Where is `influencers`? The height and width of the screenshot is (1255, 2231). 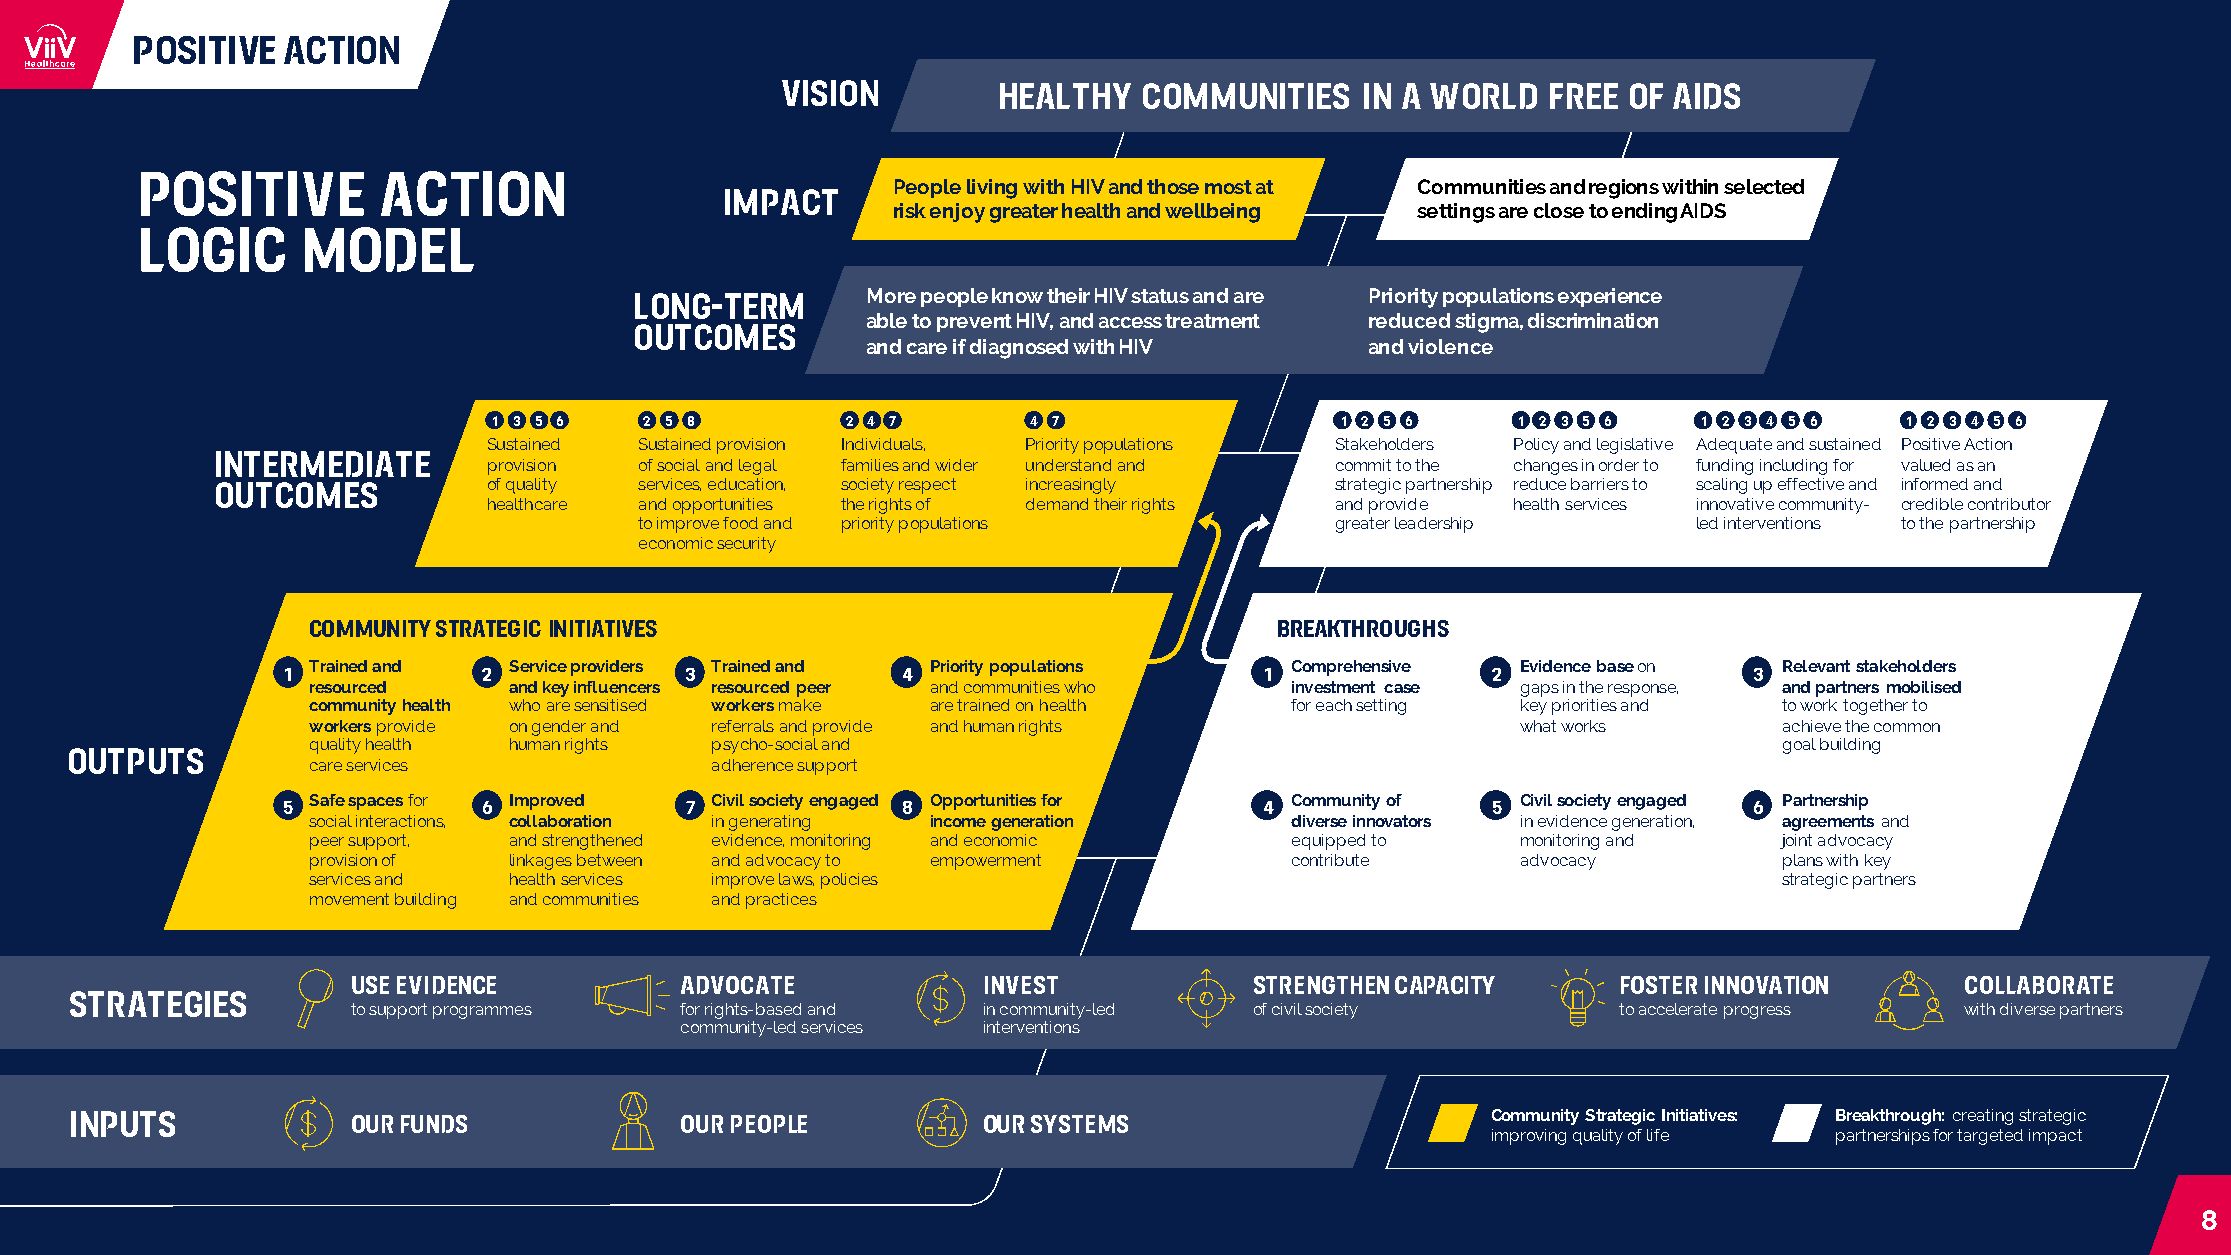 influencers is located at coordinates (617, 687).
